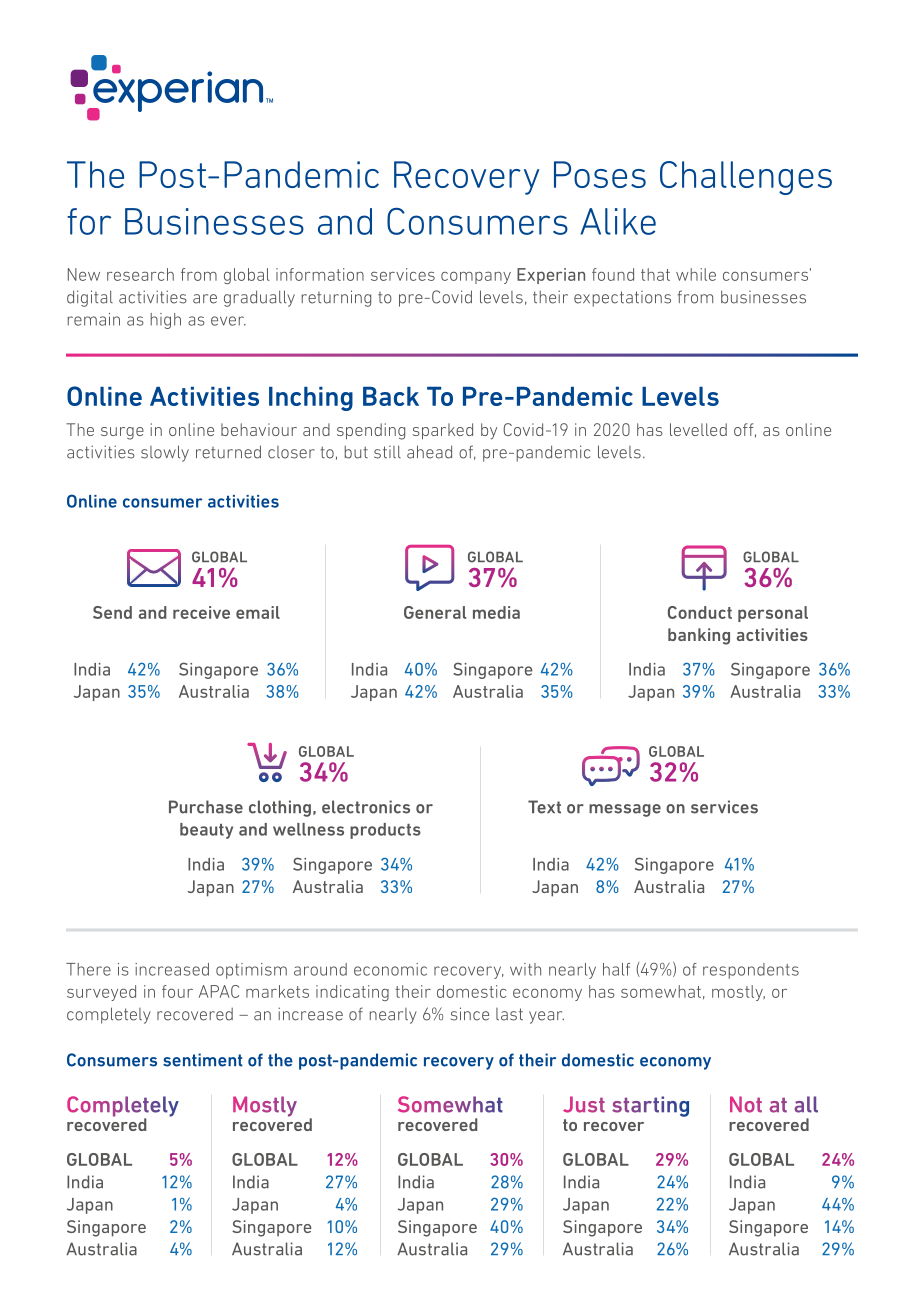  Describe the element at coordinates (699, 636) in the document. I see `banking` at that location.
